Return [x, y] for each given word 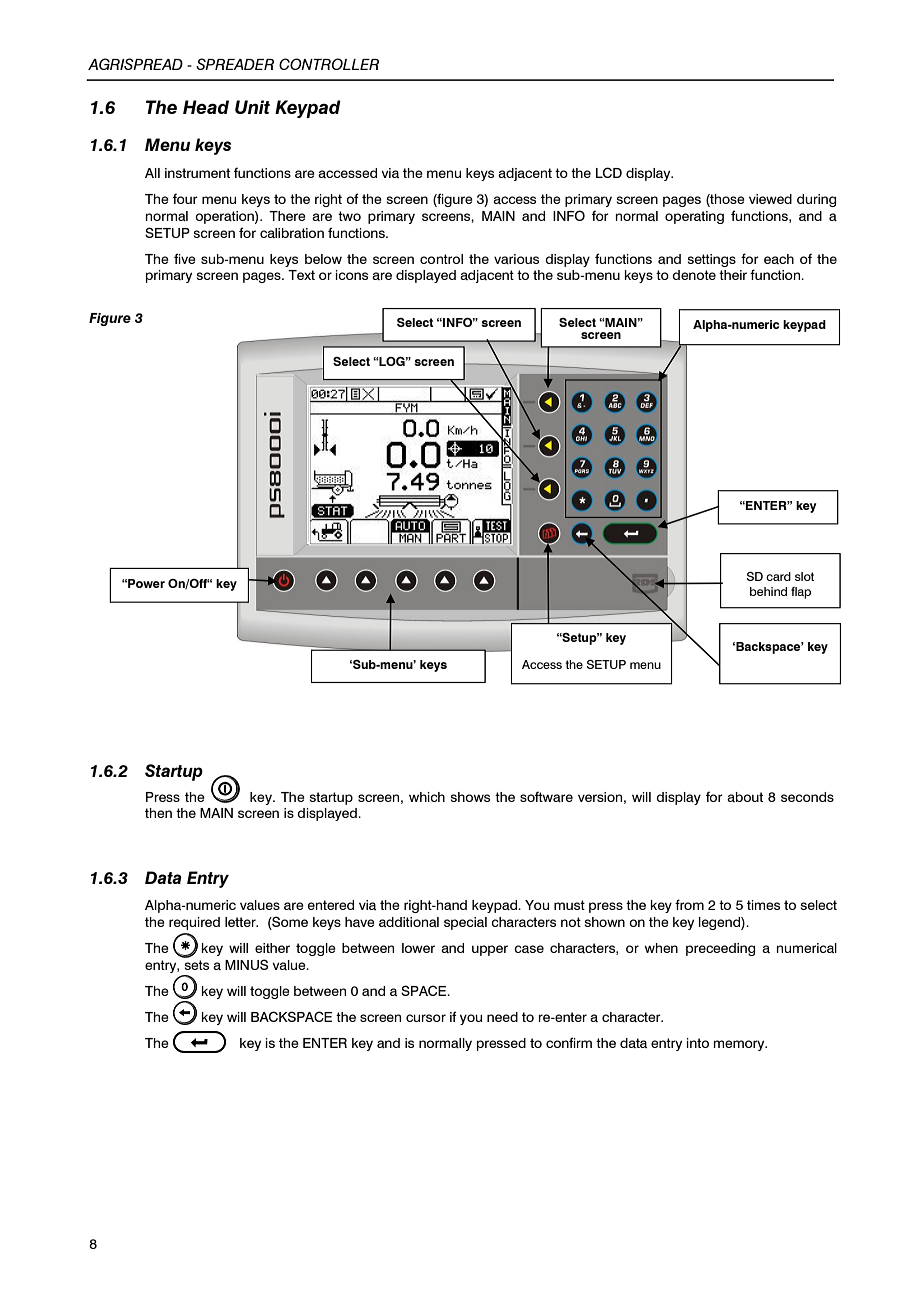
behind [768, 591]
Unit [252, 107]
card [778, 576]
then [158, 813]
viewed [770, 199]
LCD [609, 172]
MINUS [246, 964]
